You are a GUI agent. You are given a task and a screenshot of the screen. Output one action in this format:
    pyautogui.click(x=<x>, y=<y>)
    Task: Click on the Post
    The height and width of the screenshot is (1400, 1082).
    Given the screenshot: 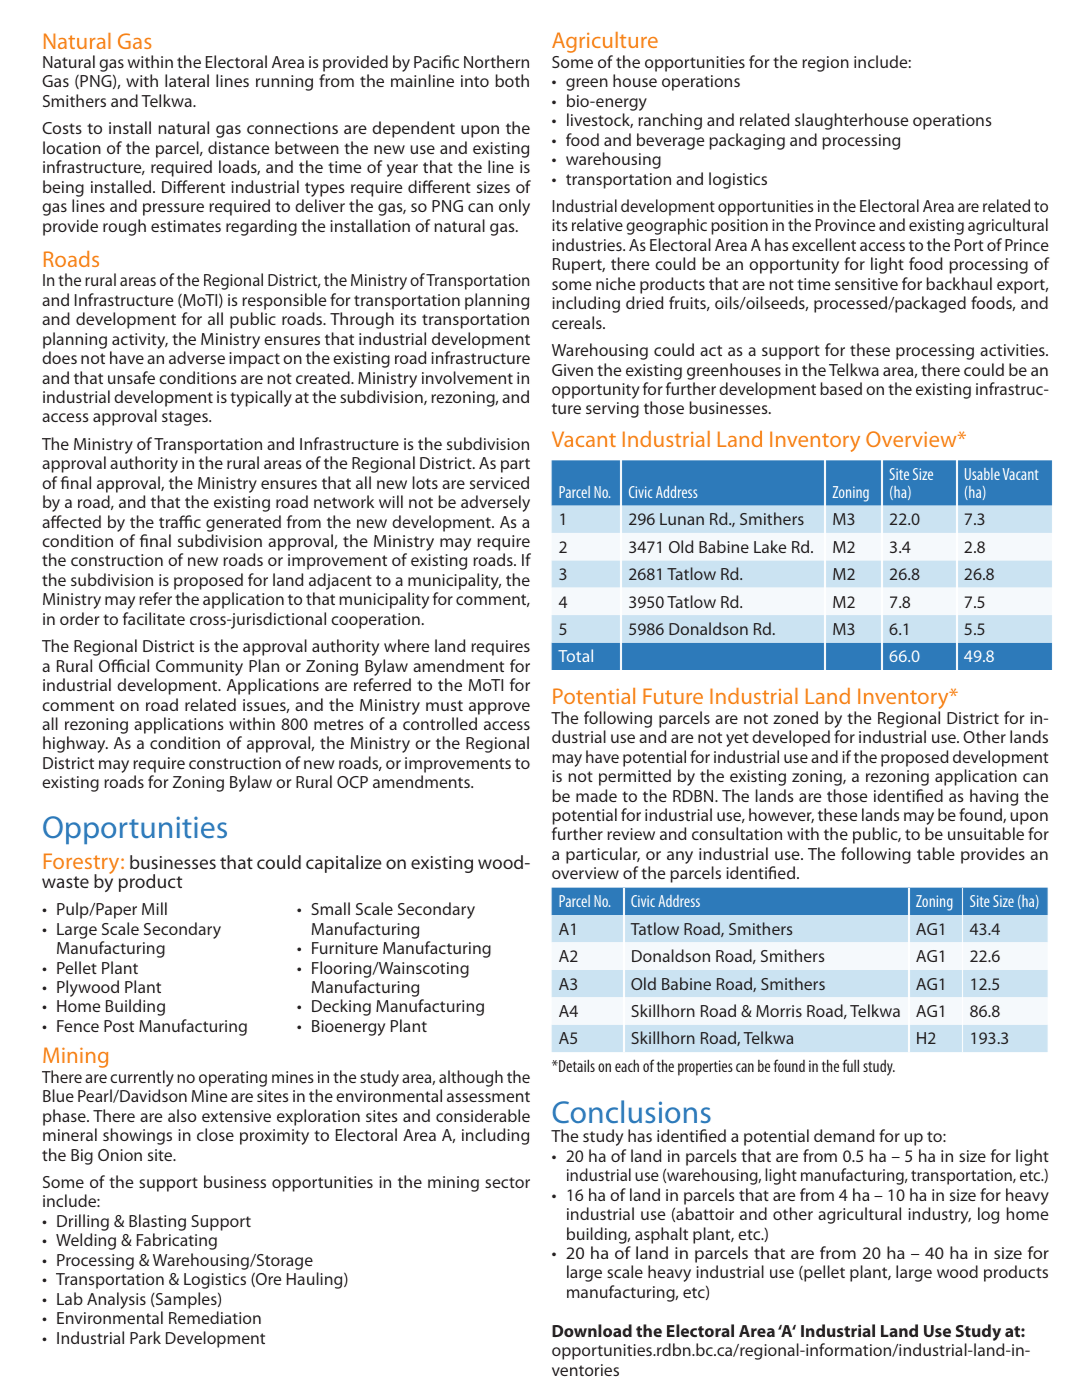 What is the action you would take?
    pyautogui.click(x=119, y=1026)
